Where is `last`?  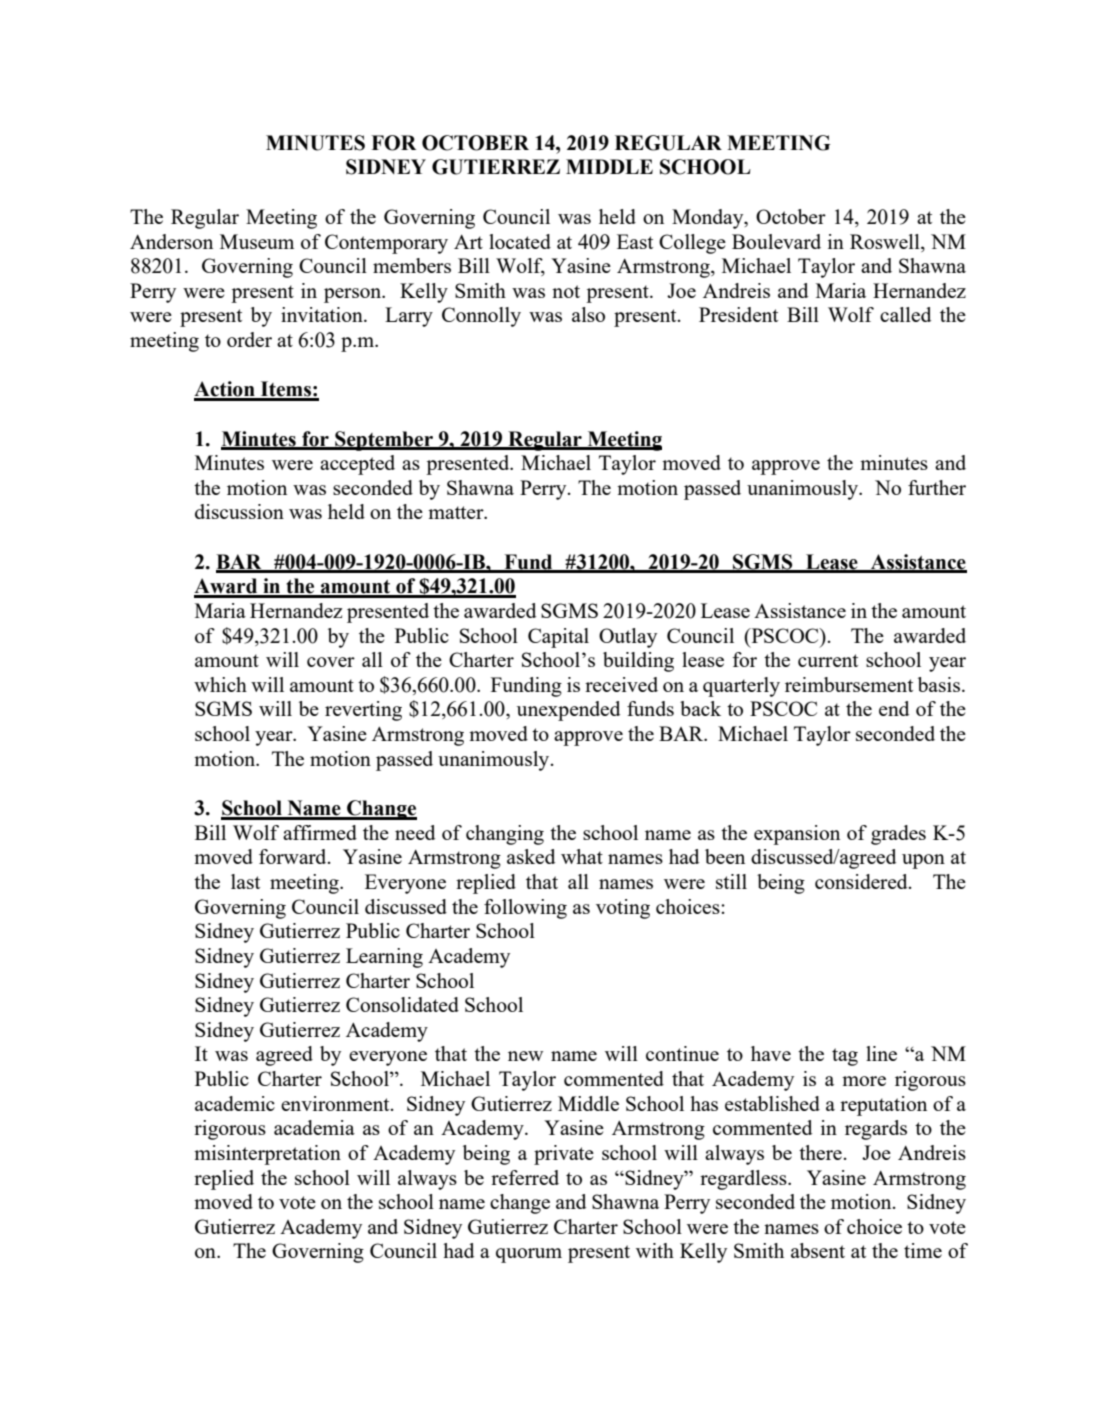 last is located at coordinates (245, 881).
